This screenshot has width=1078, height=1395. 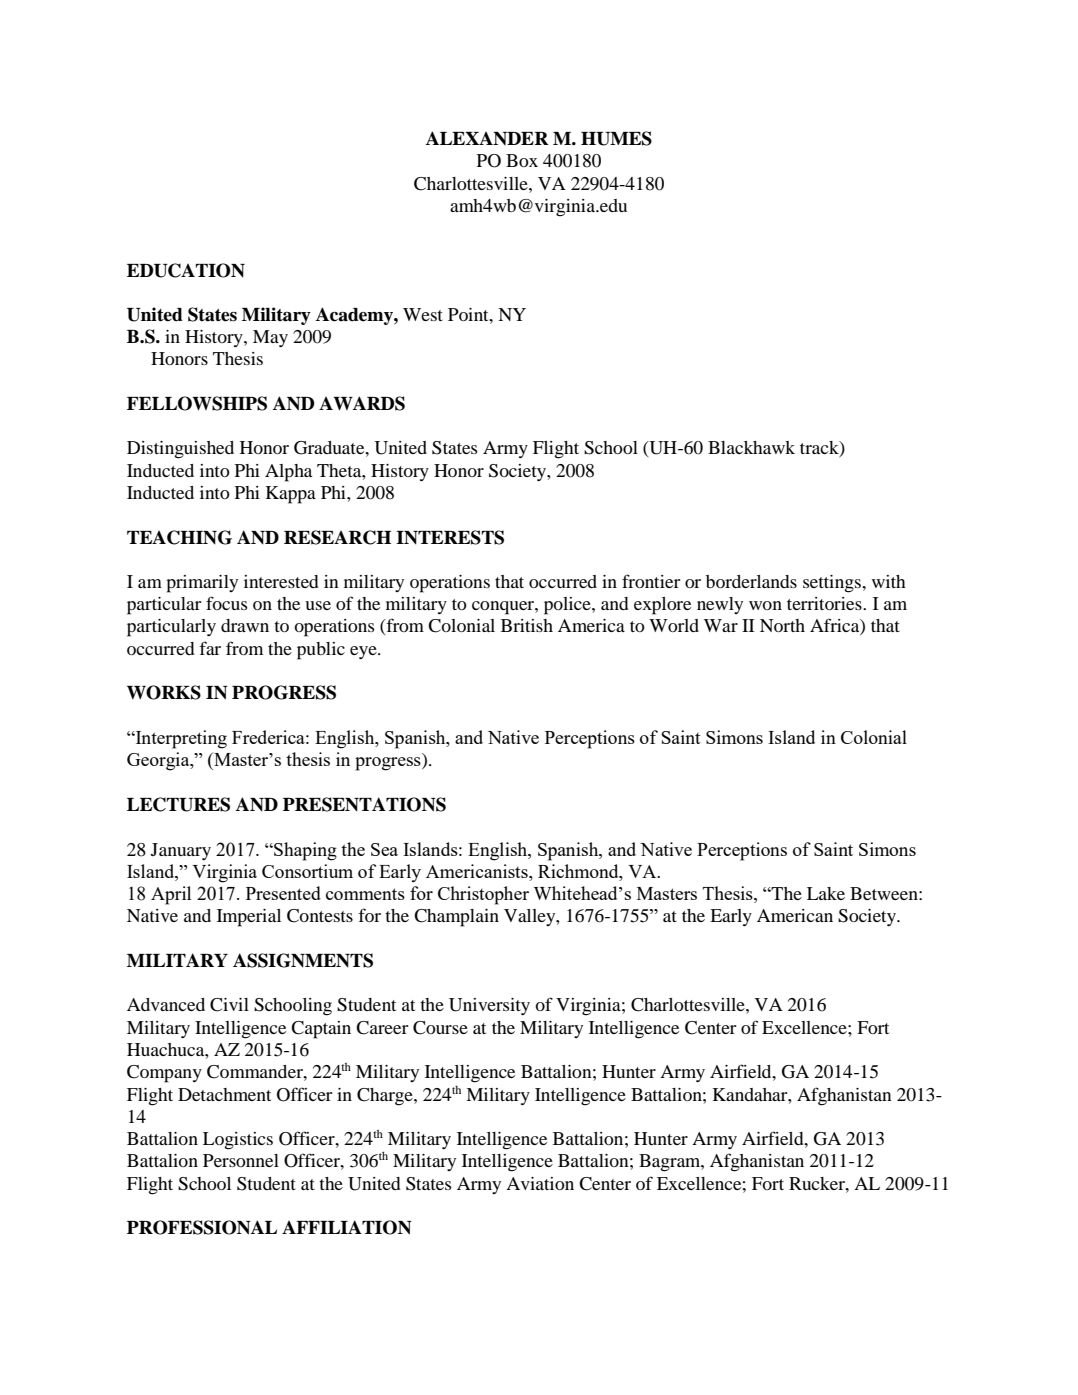 What do you see at coordinates (288, 473) in the screenshot?
I see `Alpha` at bounding box center [288, 473].
